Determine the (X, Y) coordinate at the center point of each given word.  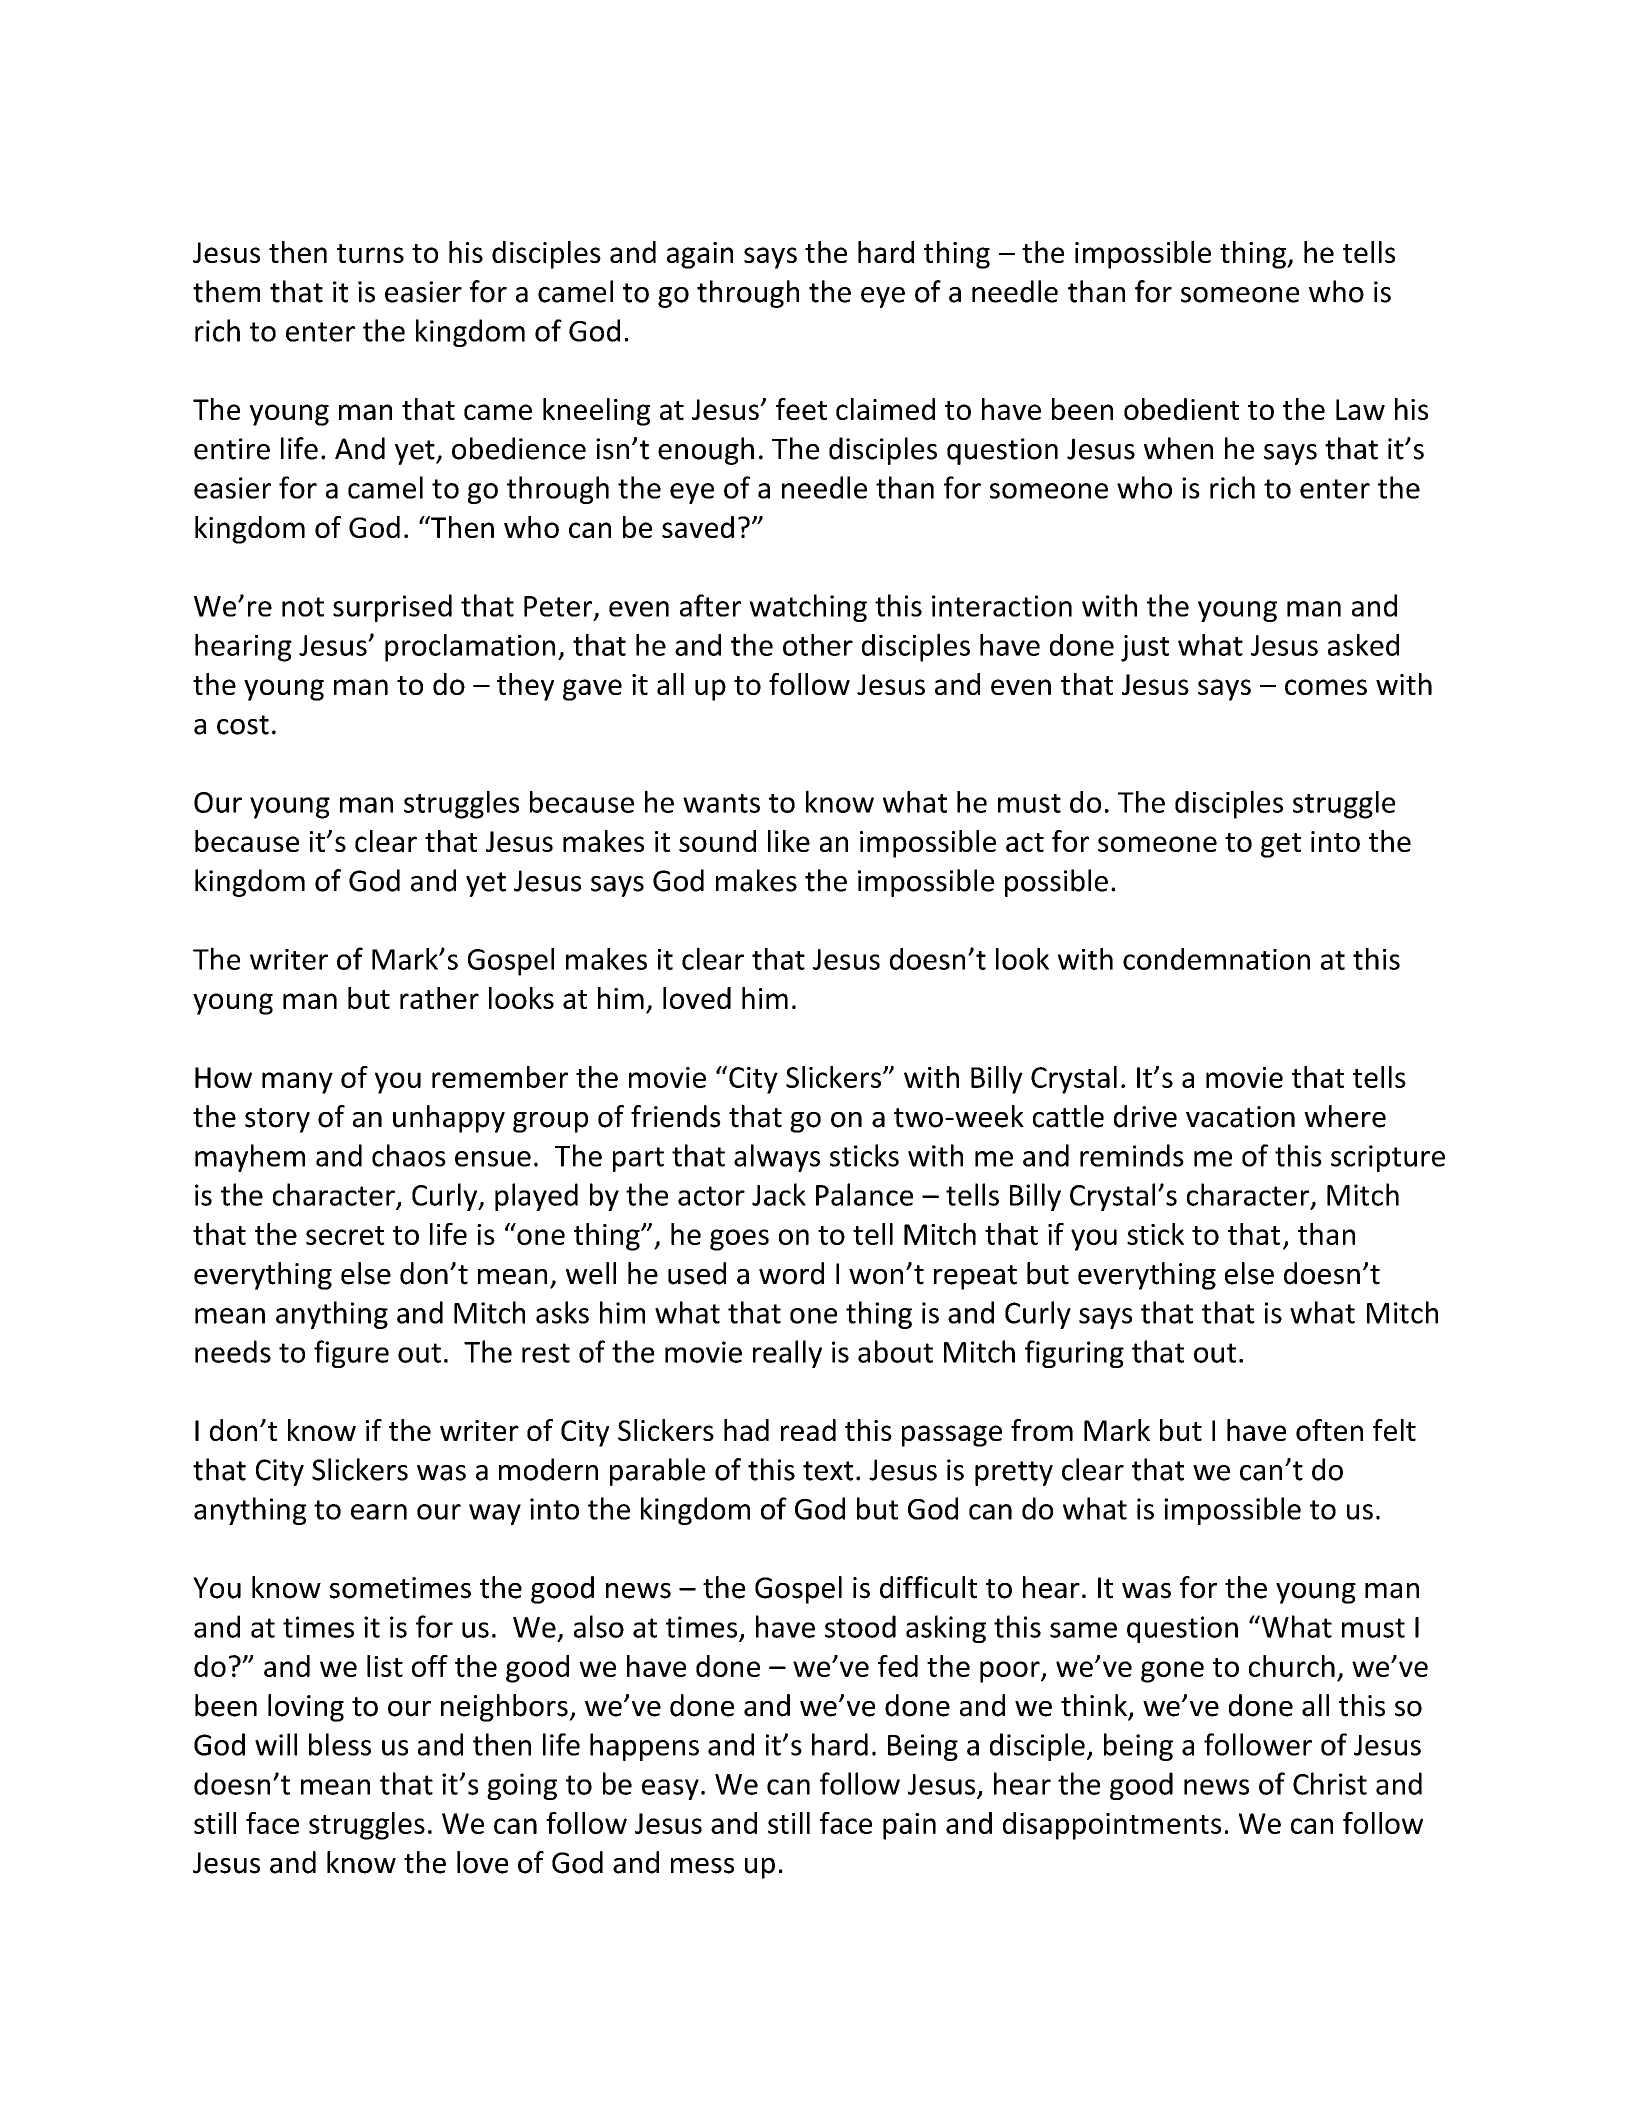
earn (379, 1512)
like (789, 841)
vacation (1240, 1117)
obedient (1181, 409)
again (700, 255)
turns (370, 253)
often (1329, 1430)
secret (345, 1235)
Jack (779, 1194)
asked (1363, 645)
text (828, 1471)
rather (439, 998)
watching (808, 608)
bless (340, 1744)
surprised (392, 608)
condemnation (1216, 959)
